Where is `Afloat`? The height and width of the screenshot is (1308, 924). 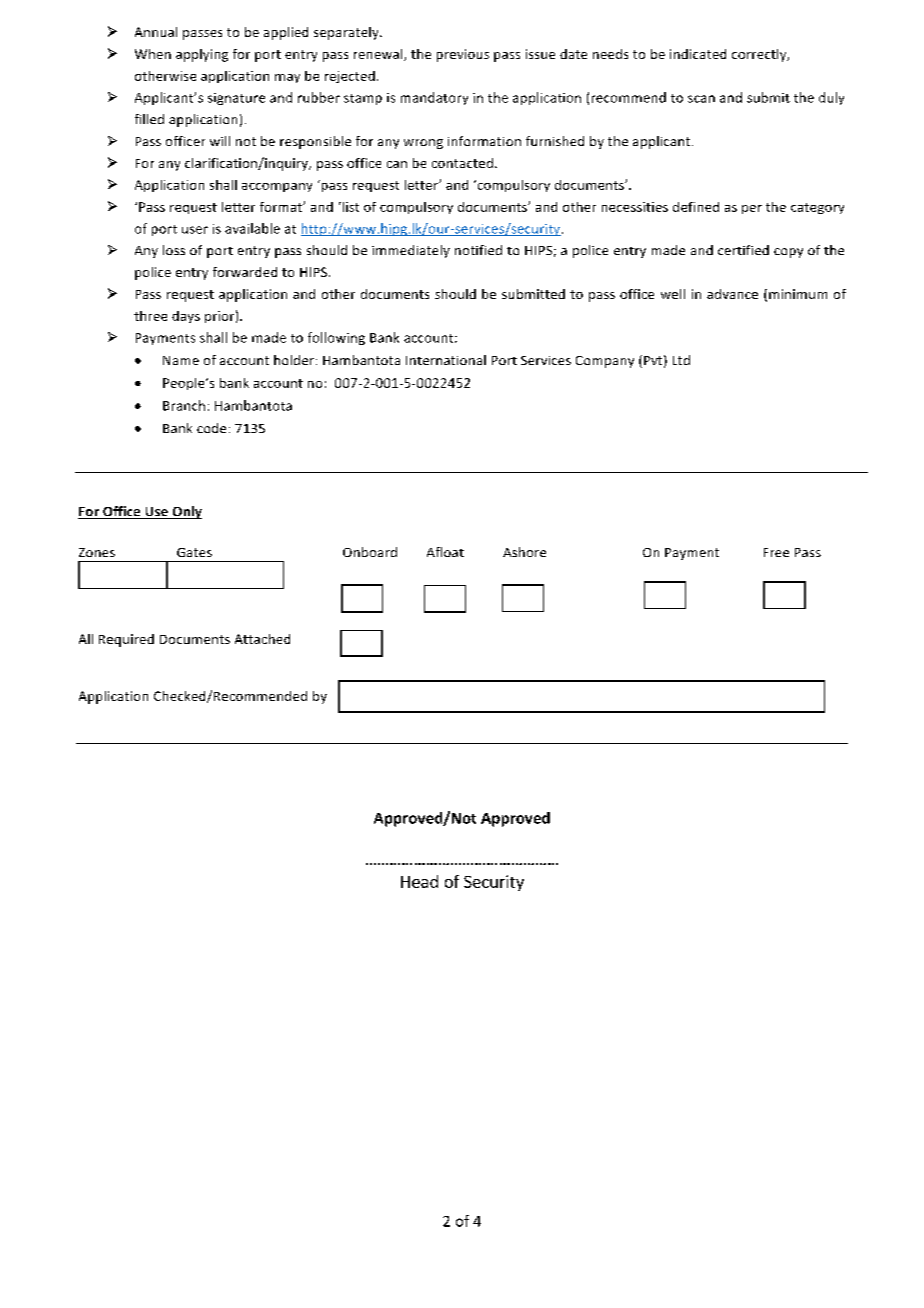 Afloat is located at coordinates (445, 552).
